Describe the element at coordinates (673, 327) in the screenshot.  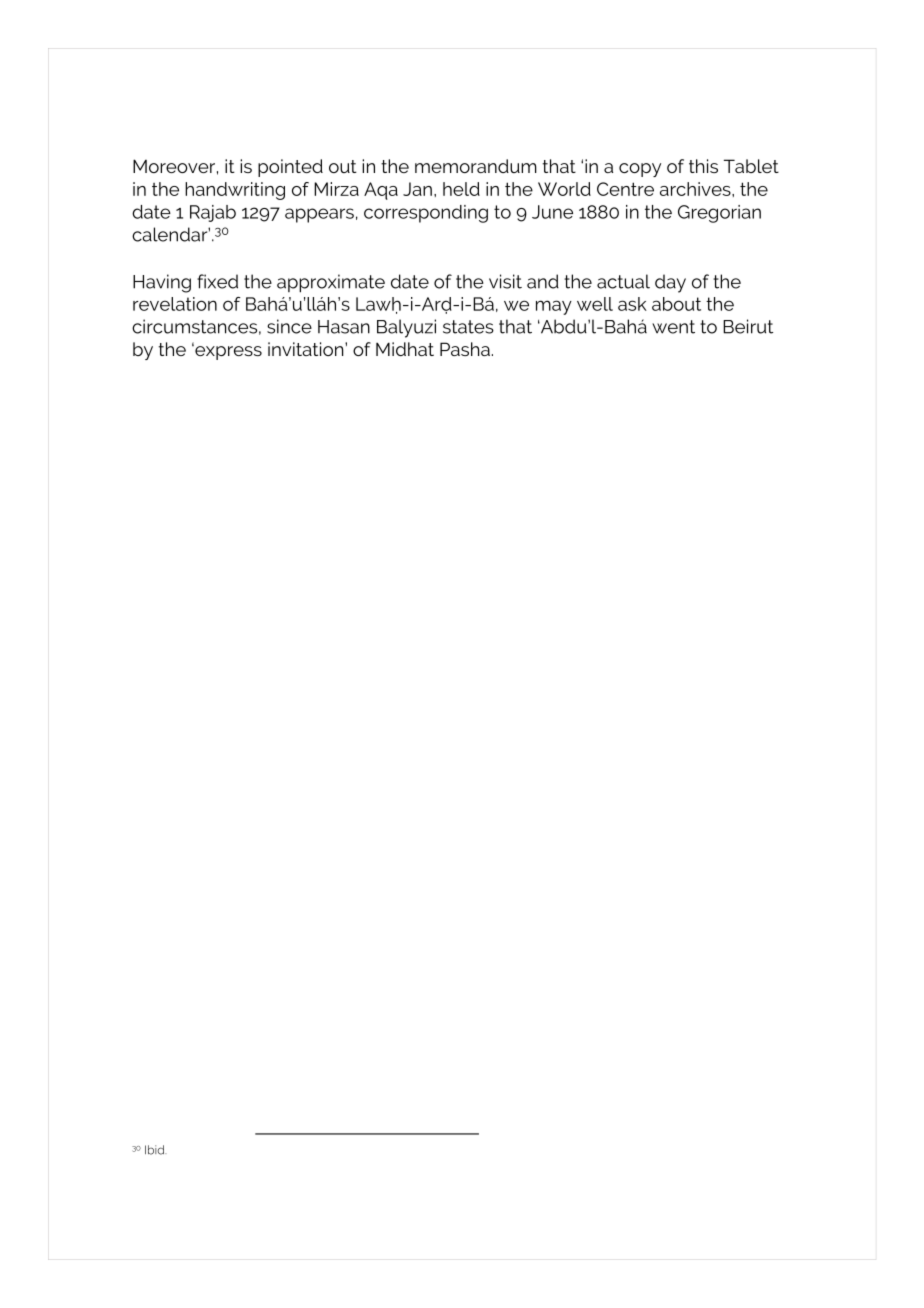
I see `went` at that location.
